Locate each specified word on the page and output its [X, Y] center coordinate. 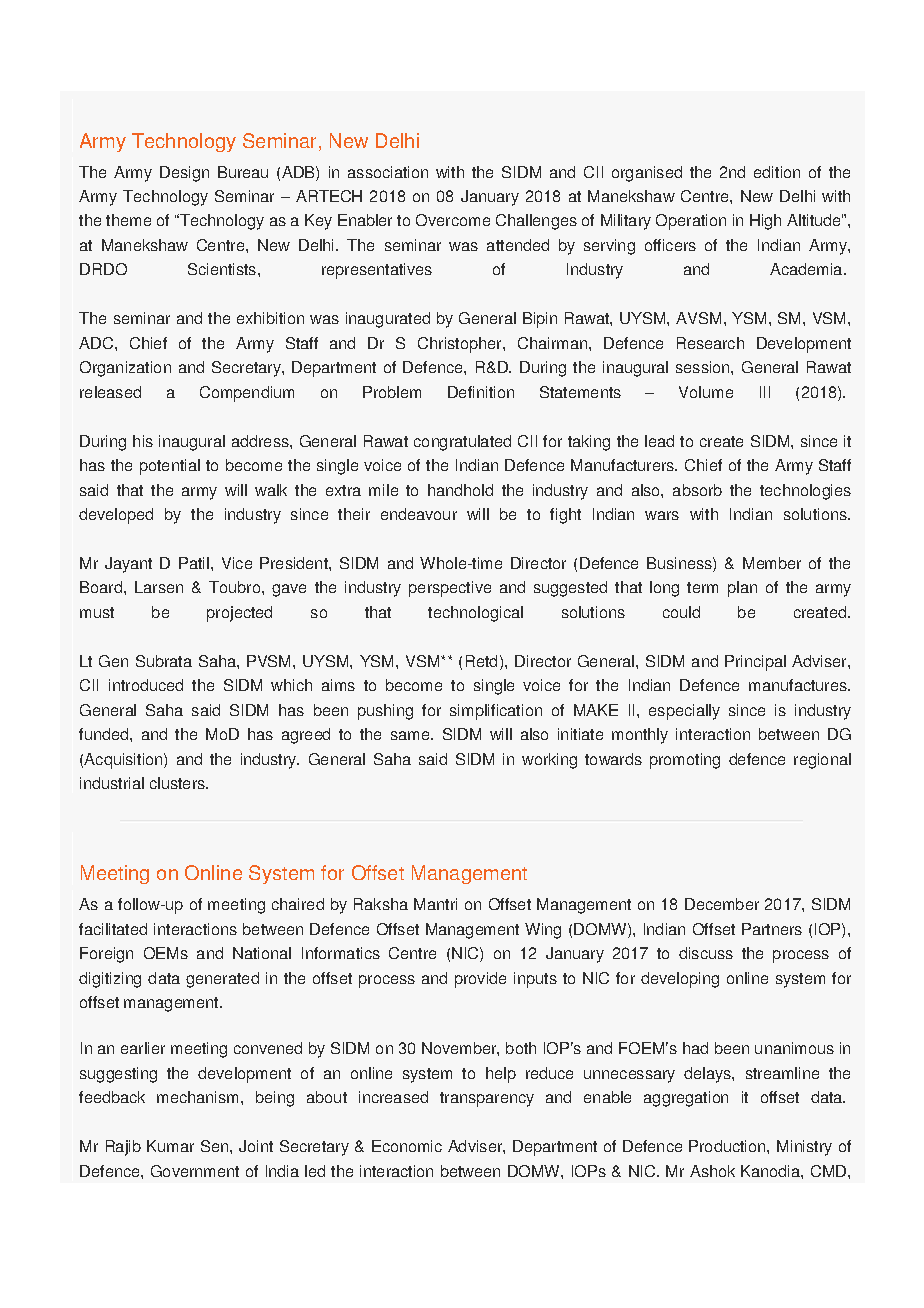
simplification [496, 712]
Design [184, 174]
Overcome [453, 220]
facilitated [113, 929]
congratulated [462, 443]
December [722, 904]
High [765, 222]
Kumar [170, 1146]
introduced [146, 685]
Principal [755, 663]
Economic [407, 1146]
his [143, 441]
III [765, 392]
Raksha [381, 904]
